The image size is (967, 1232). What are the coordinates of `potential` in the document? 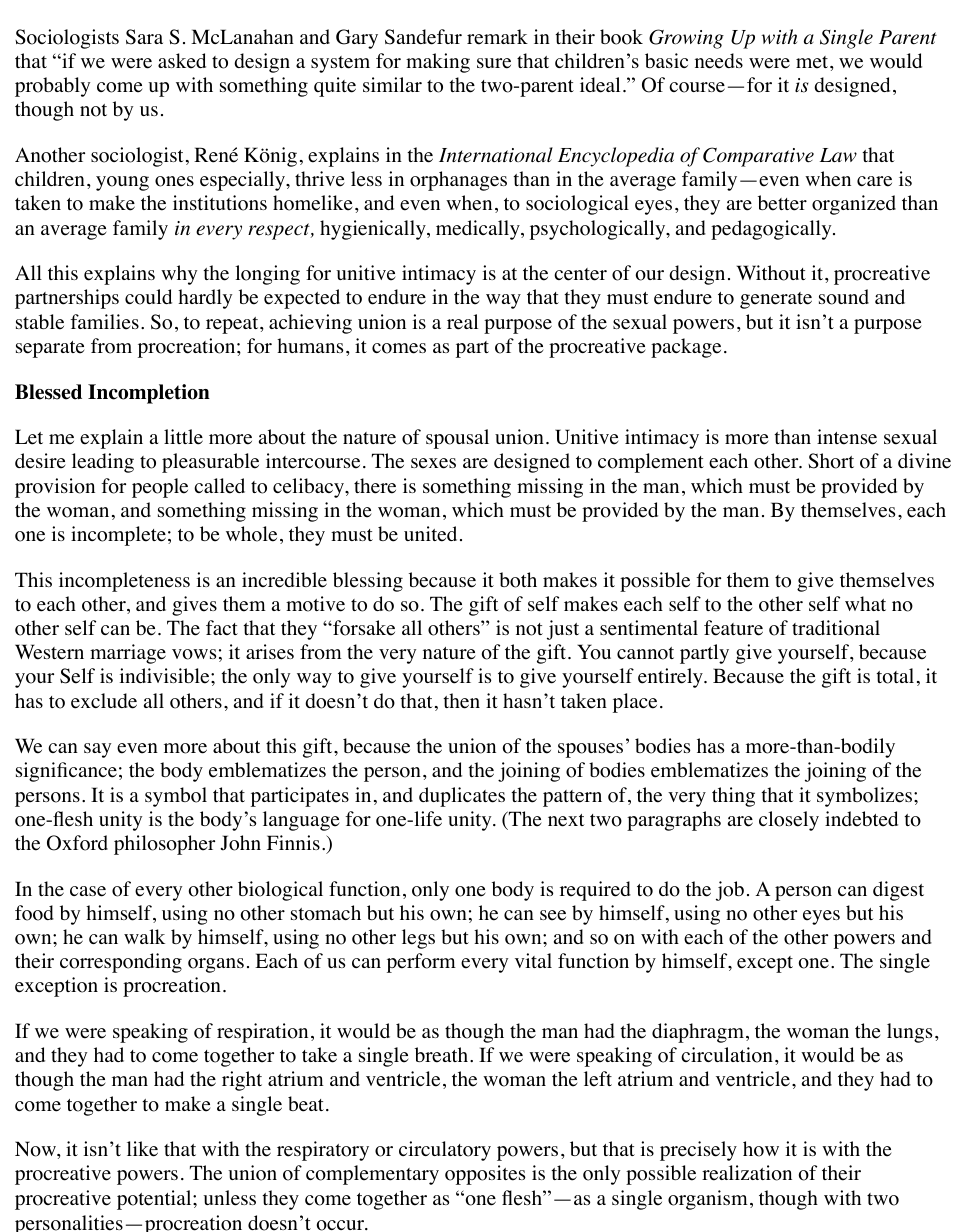 It's located at (155, 1200).
